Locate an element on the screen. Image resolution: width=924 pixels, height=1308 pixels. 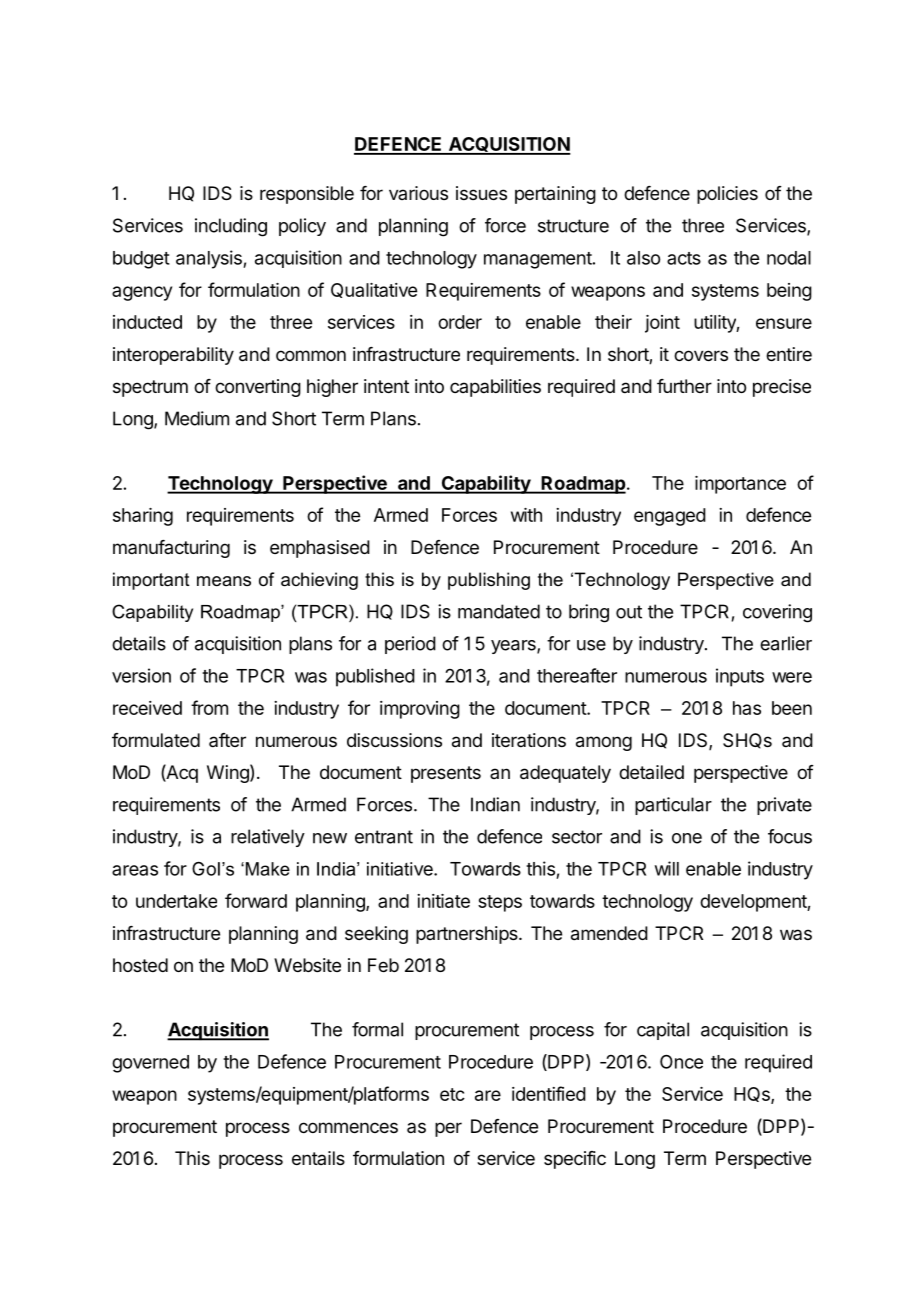
Once is located at coordinates (681, 1061).
